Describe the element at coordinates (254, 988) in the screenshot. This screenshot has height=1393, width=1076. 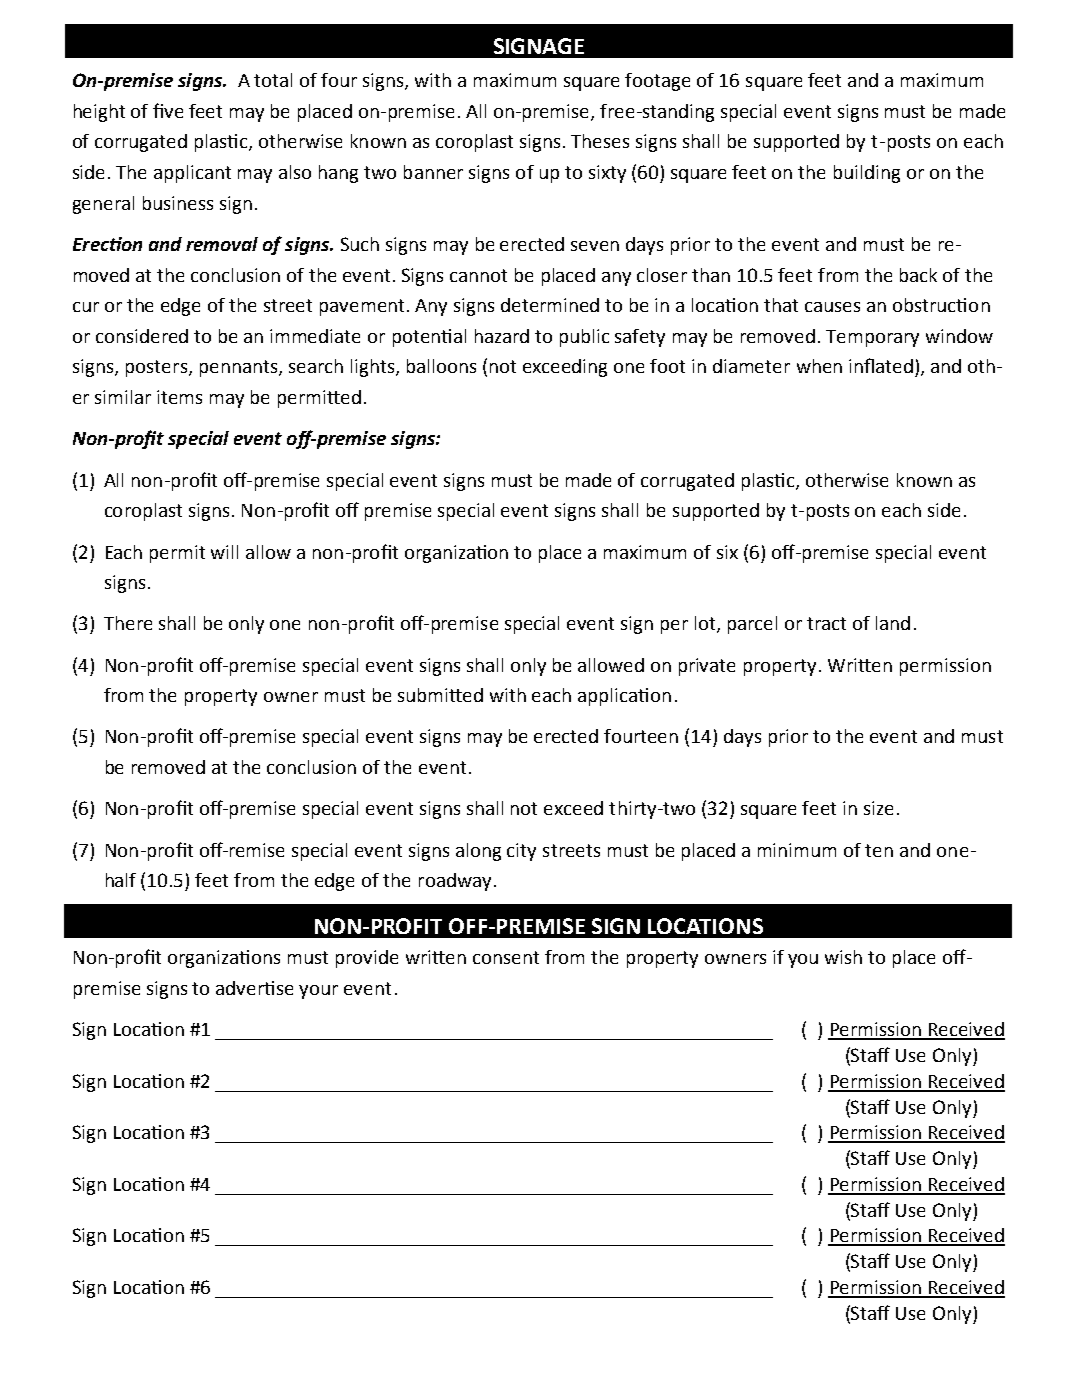
I see `advertise` at that location.
